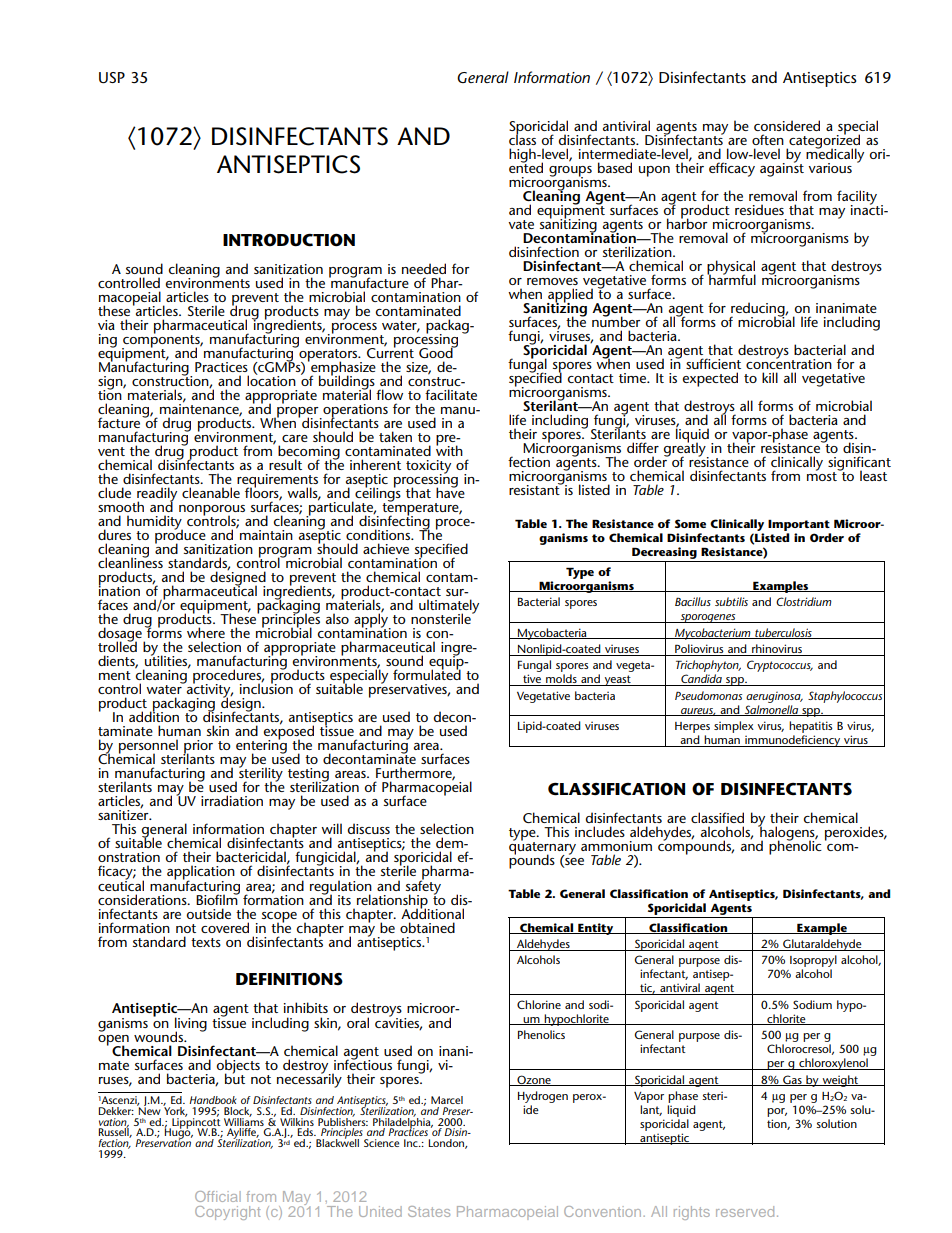 The image size is (952, 1233). Describe the element at coordinates (423, 887) in the document. I see `safety` at that location.
